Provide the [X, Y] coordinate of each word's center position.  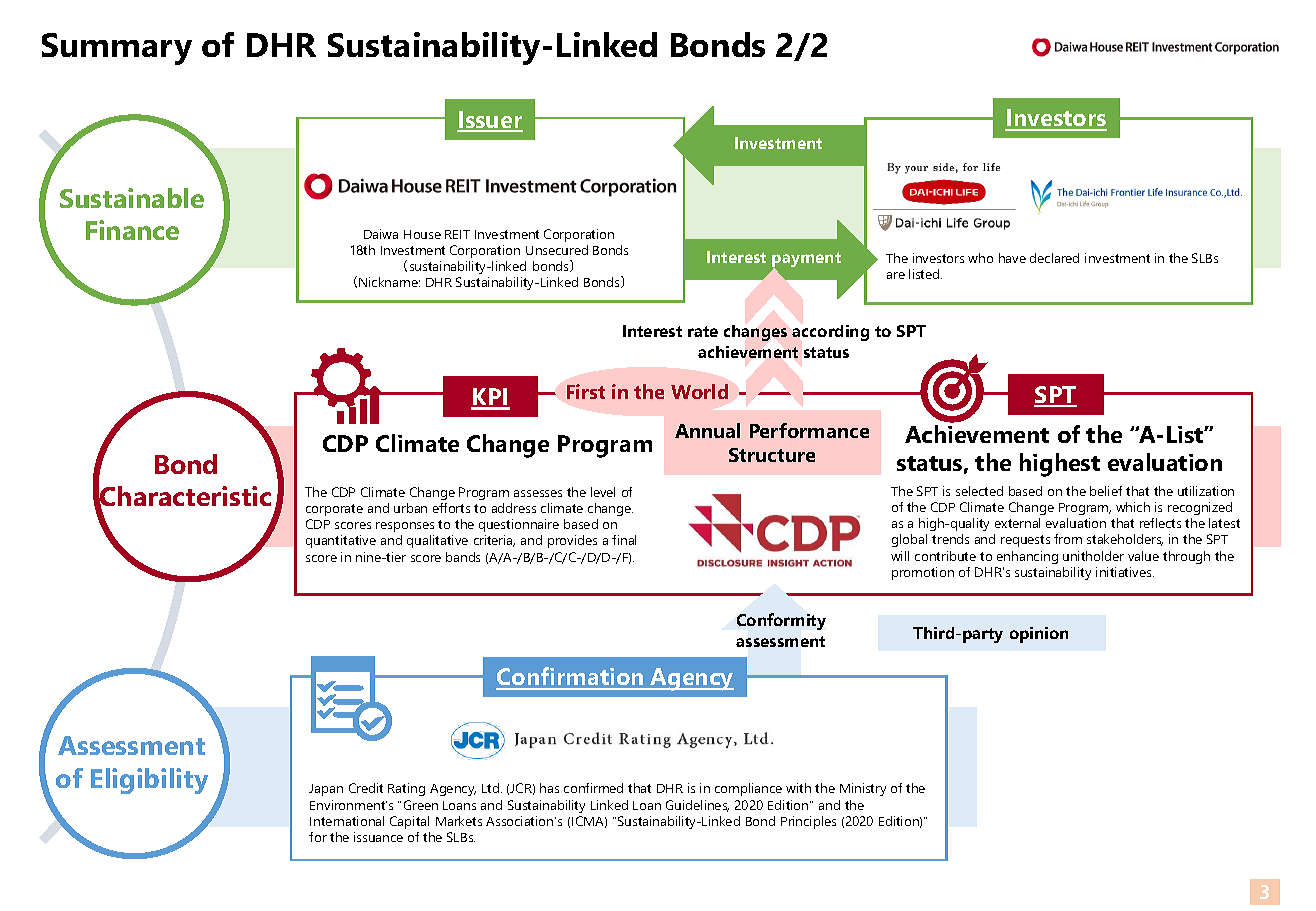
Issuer [490, 121]
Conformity [781, 621]
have [1012, 258]
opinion [1039, 635]
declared [1054, 258]
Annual [707, 430]
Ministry [863, 789]
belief [1106, 491]
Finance [132, 230]
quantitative [341, 541]
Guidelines [697, 806]
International [347, 821]
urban [410, 508]
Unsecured [557, 250]
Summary [117, 49]
